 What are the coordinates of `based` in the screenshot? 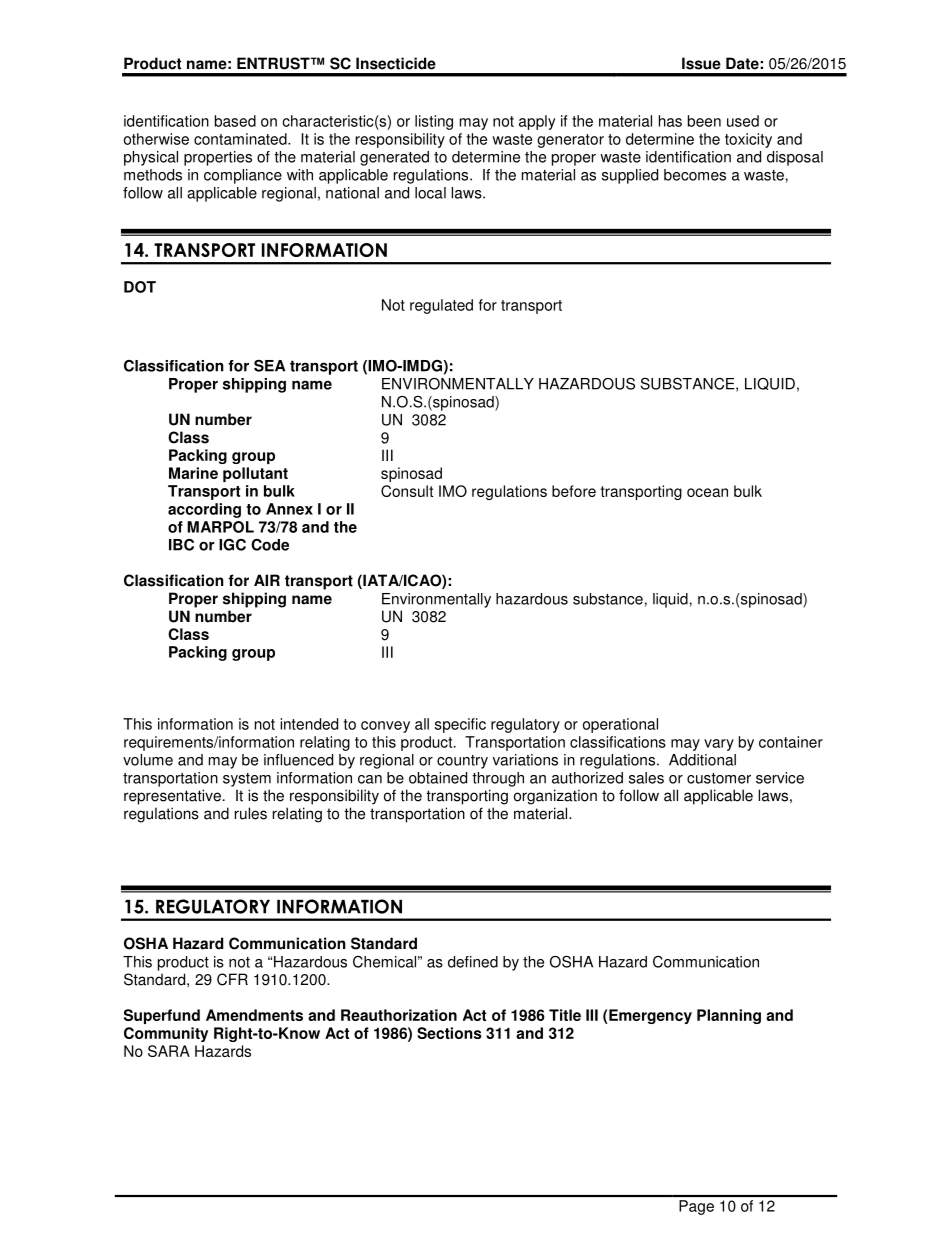 It's located at (235, 121).
